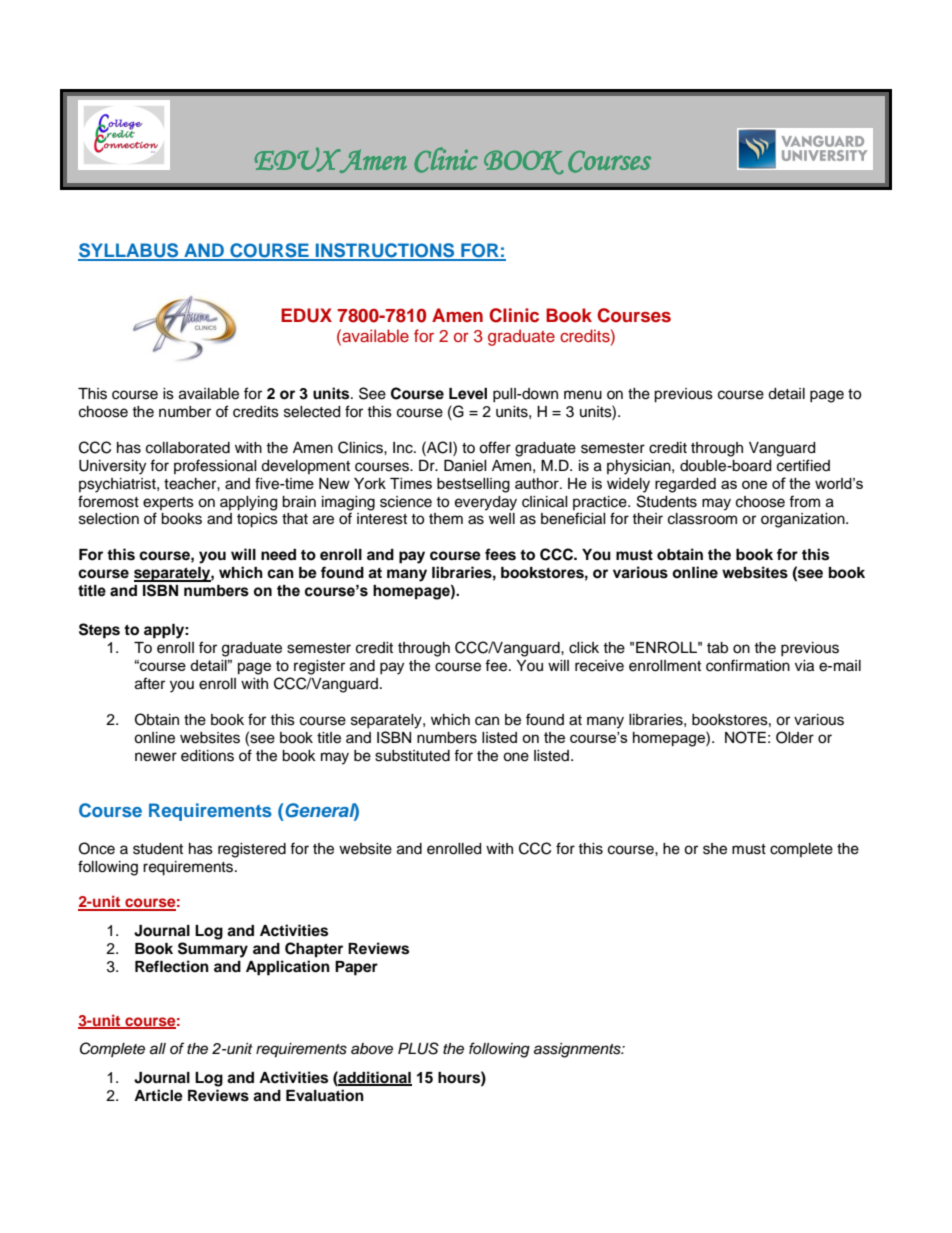  Describe the element at coordinates (500, 554) in the document. I see `fees` at that location.
